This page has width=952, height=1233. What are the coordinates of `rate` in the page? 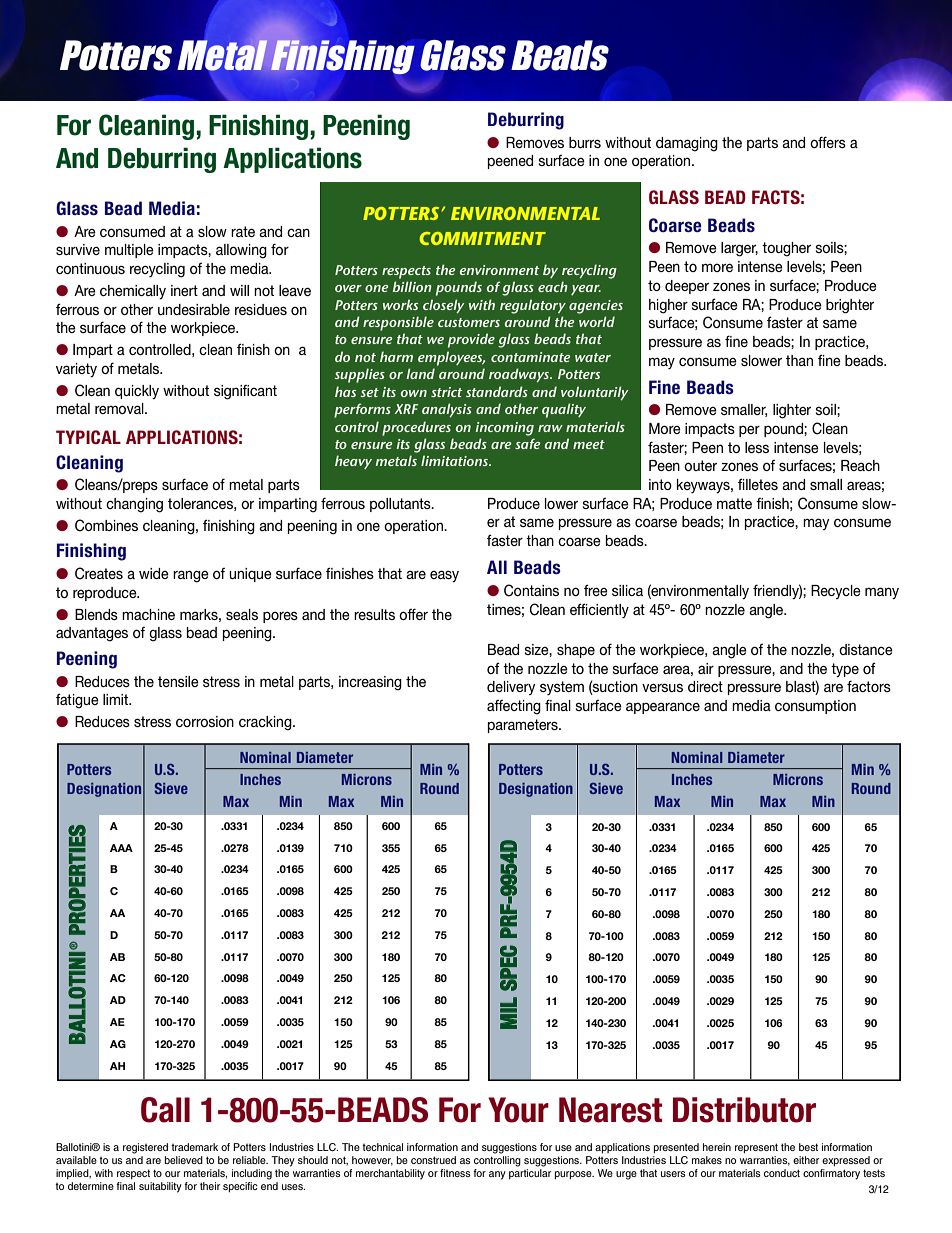 It's located at (243, 231).
